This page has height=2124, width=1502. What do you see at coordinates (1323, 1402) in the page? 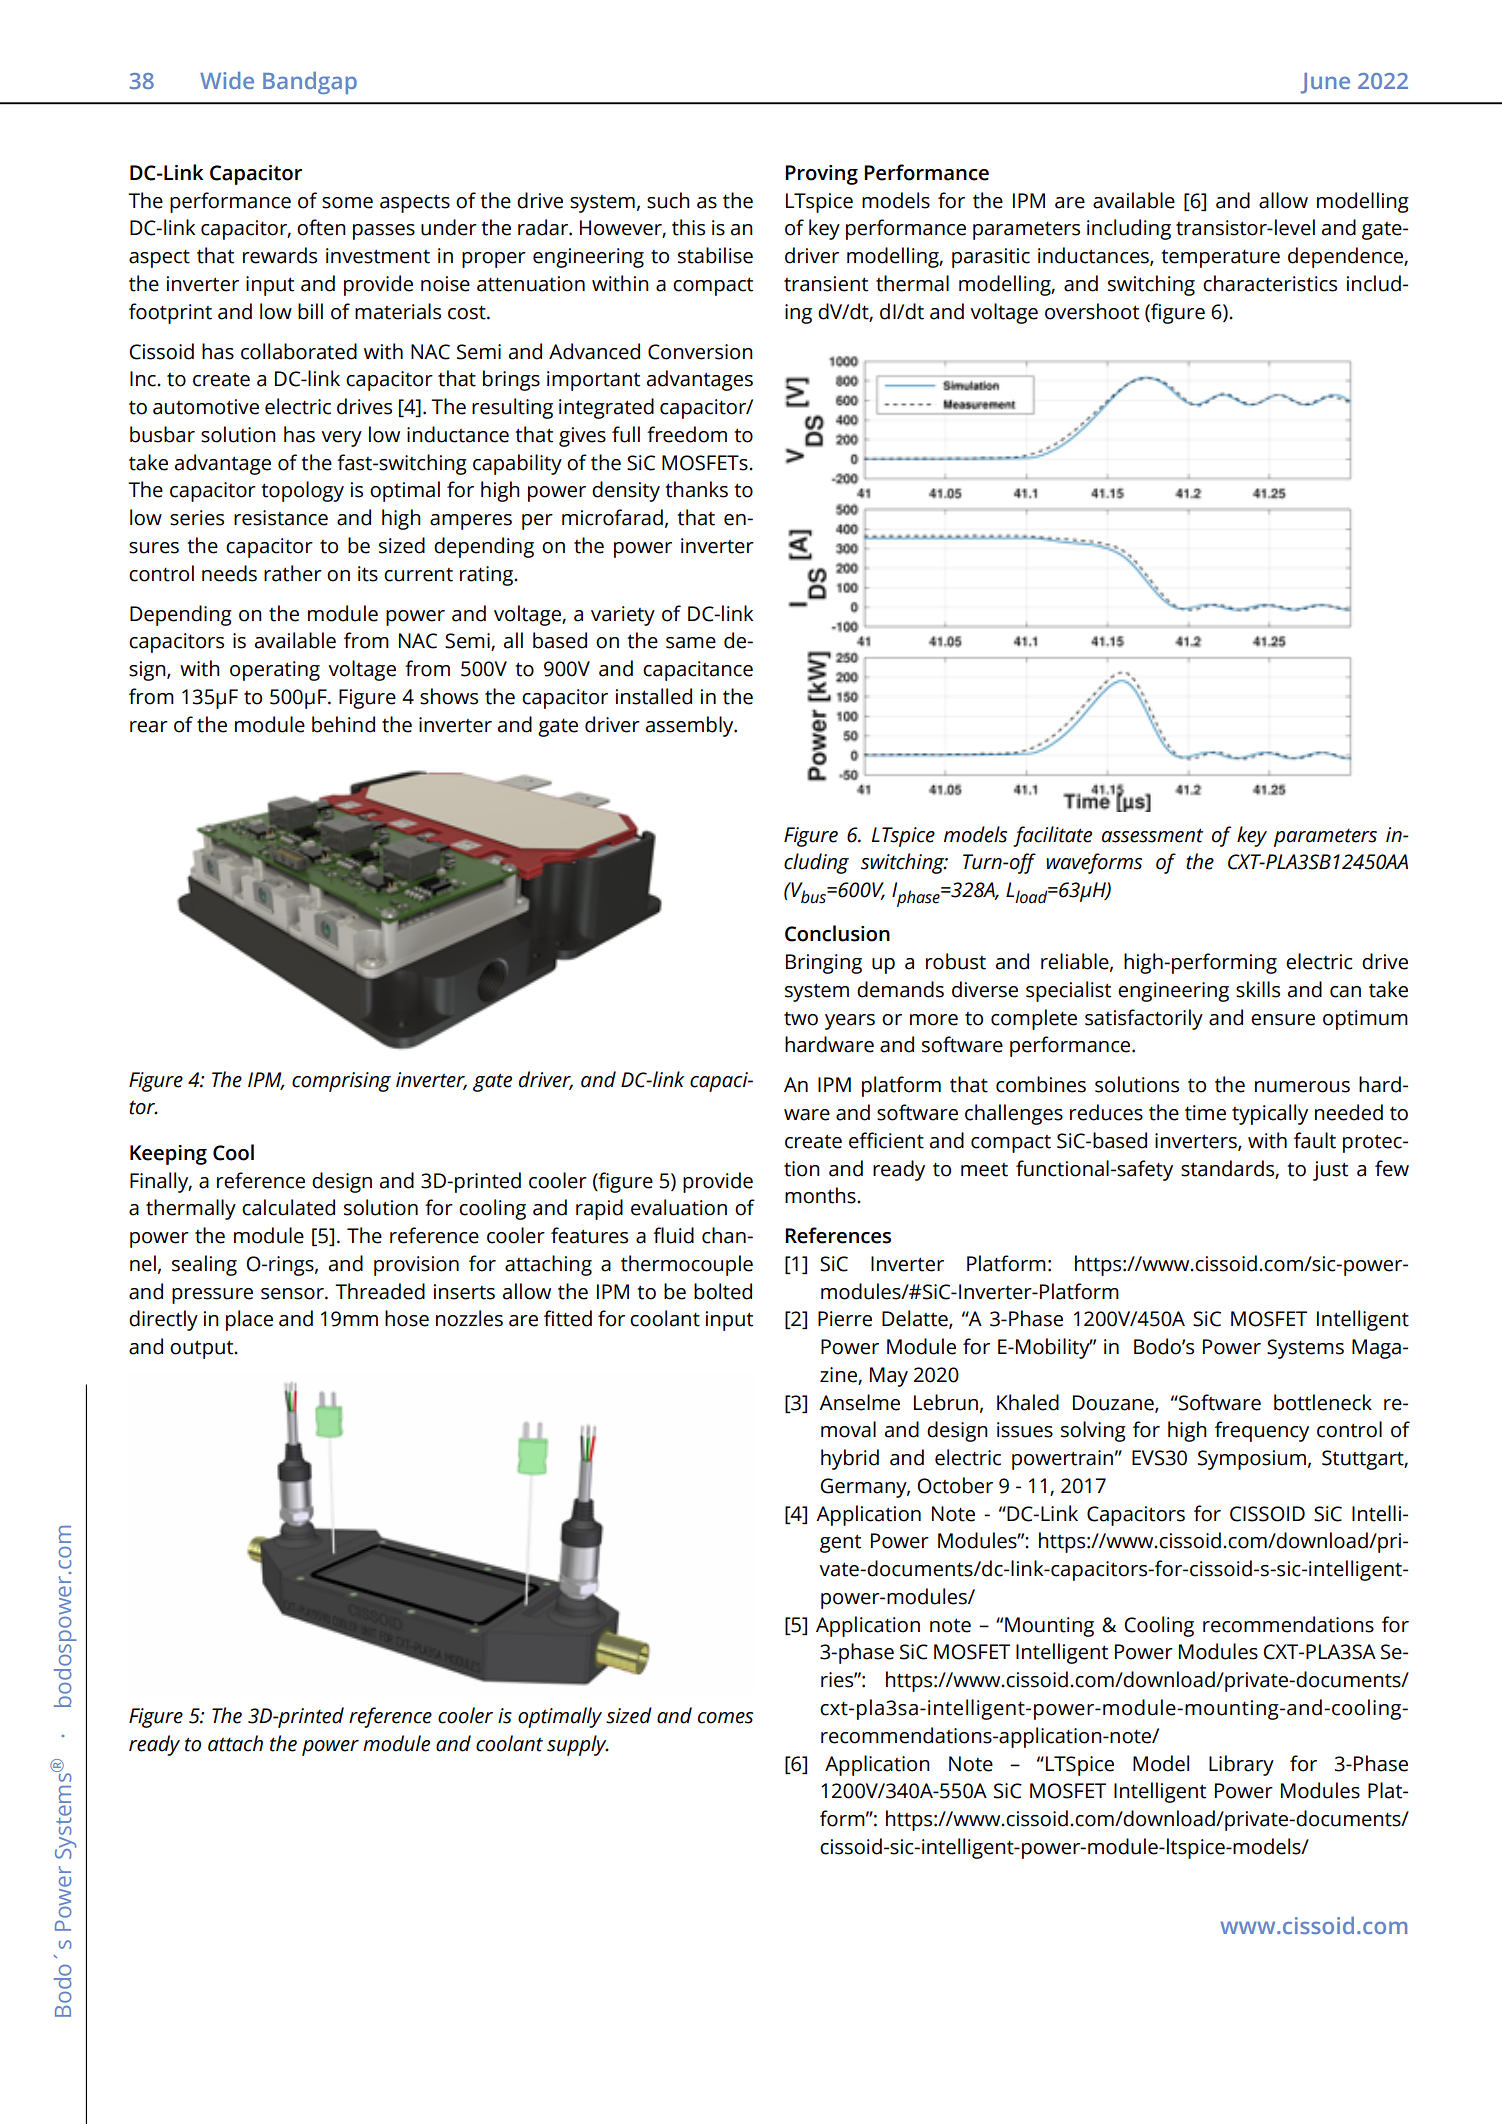
I see `bottleneck` at bounding box center [1323, 1402].
